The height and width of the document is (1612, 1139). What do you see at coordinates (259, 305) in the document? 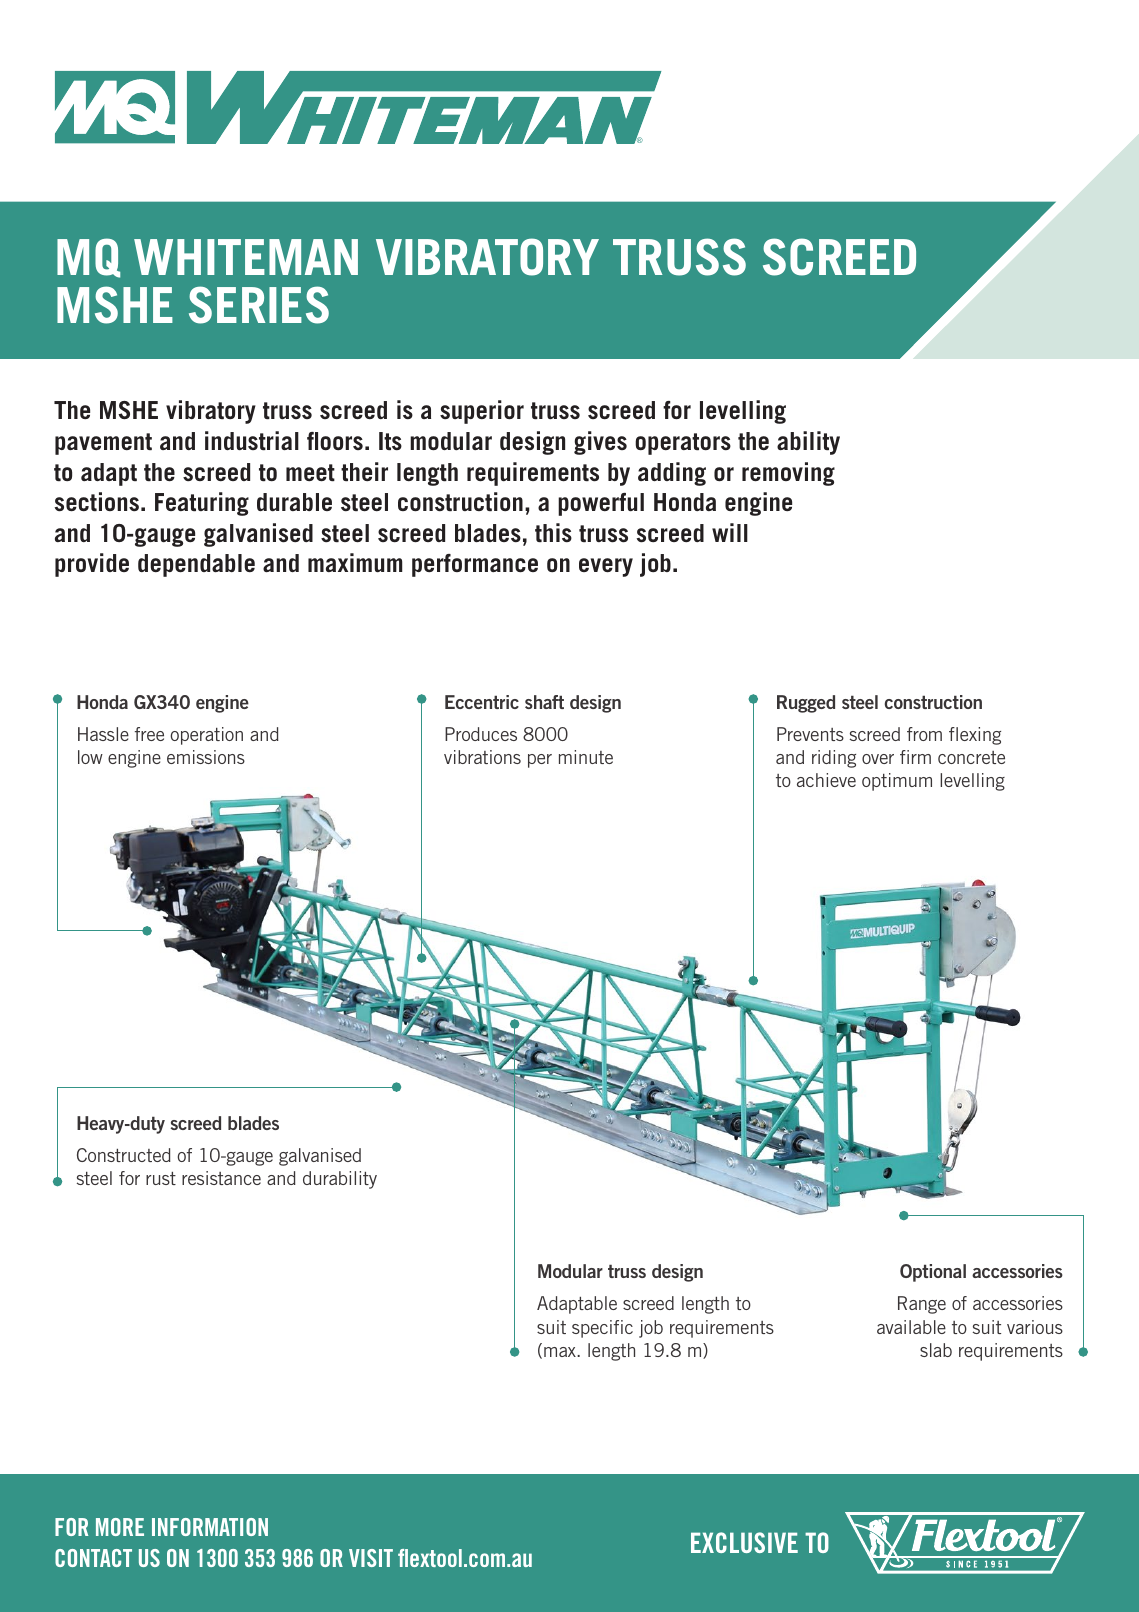
I see `SERIES` at bounding box center [259, 305].
